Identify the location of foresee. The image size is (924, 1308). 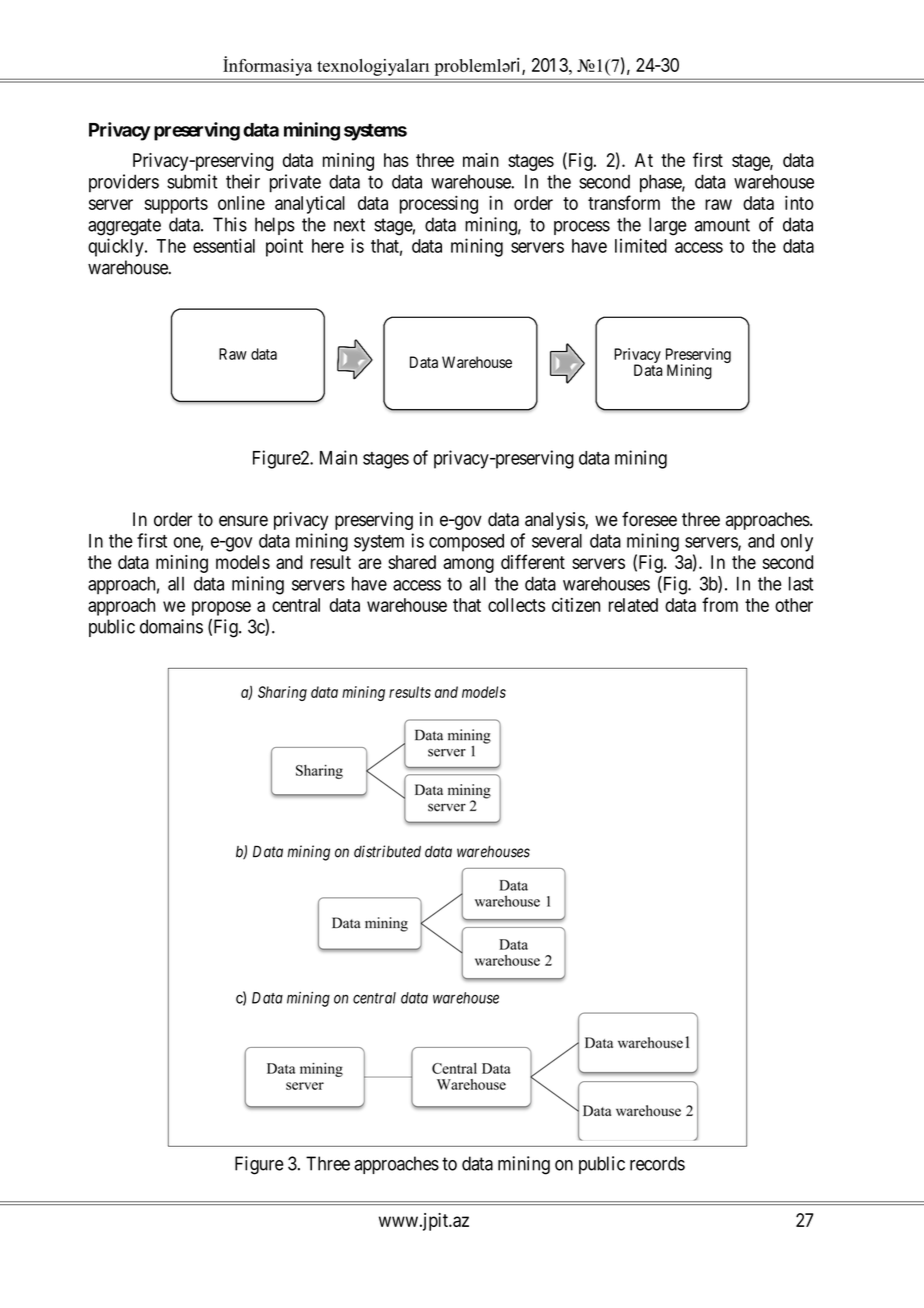
(649, 519).
